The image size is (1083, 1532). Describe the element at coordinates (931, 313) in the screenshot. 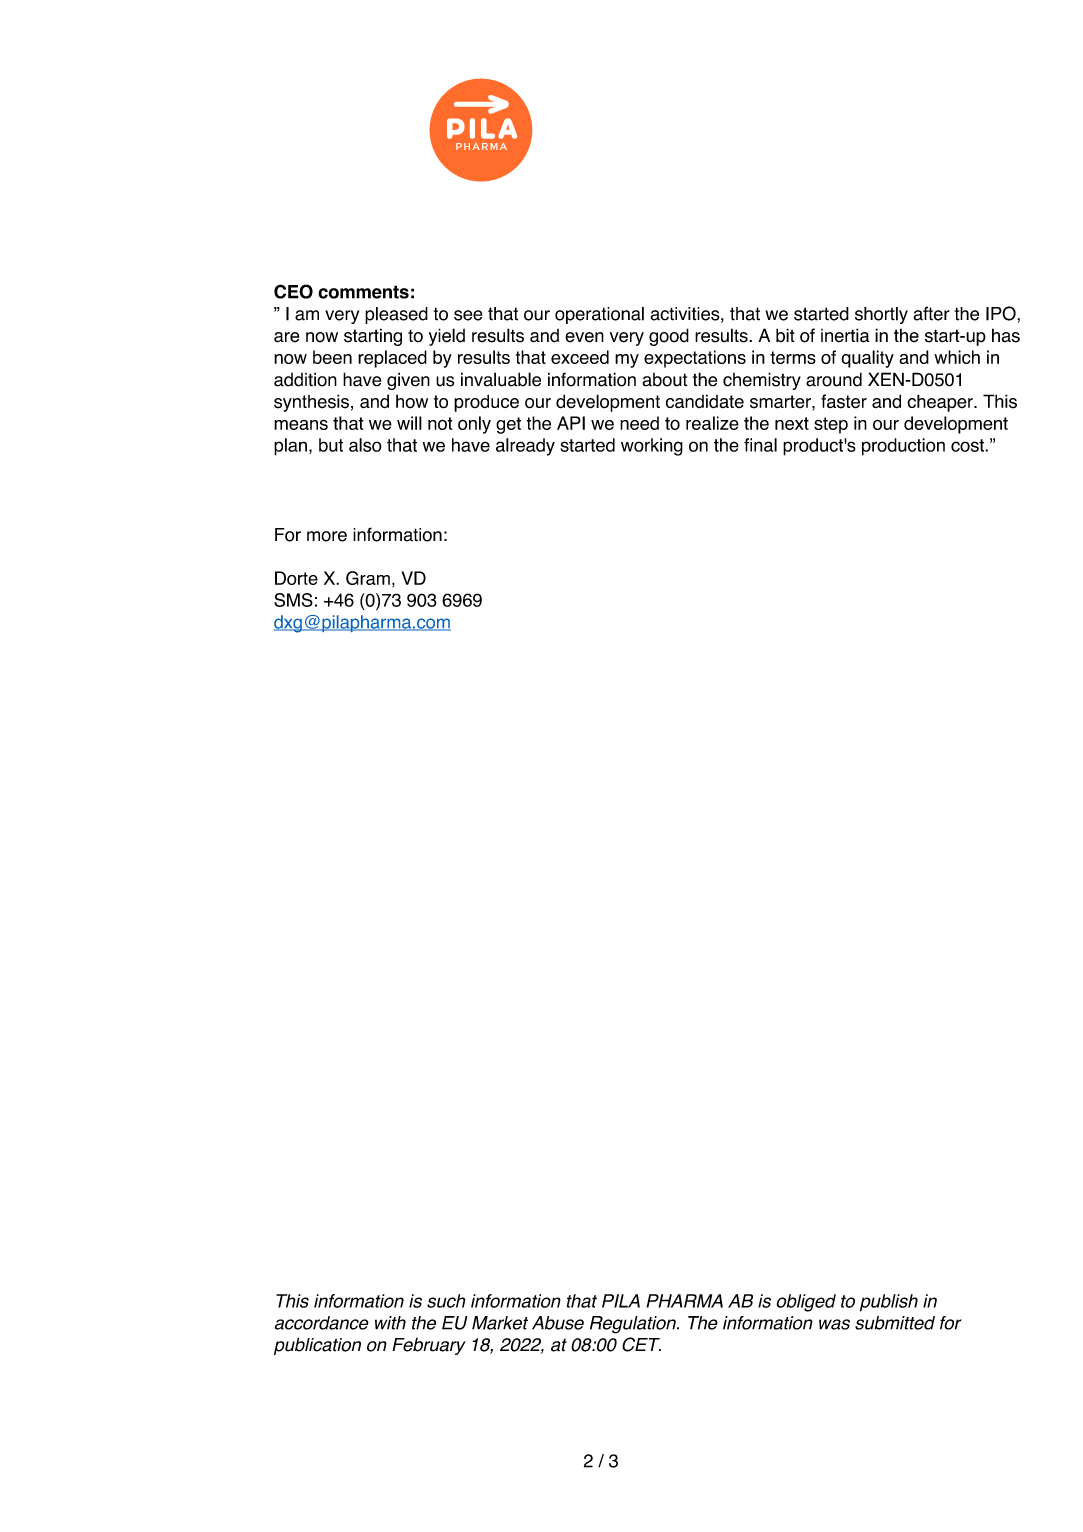

I see `after` at that location.
